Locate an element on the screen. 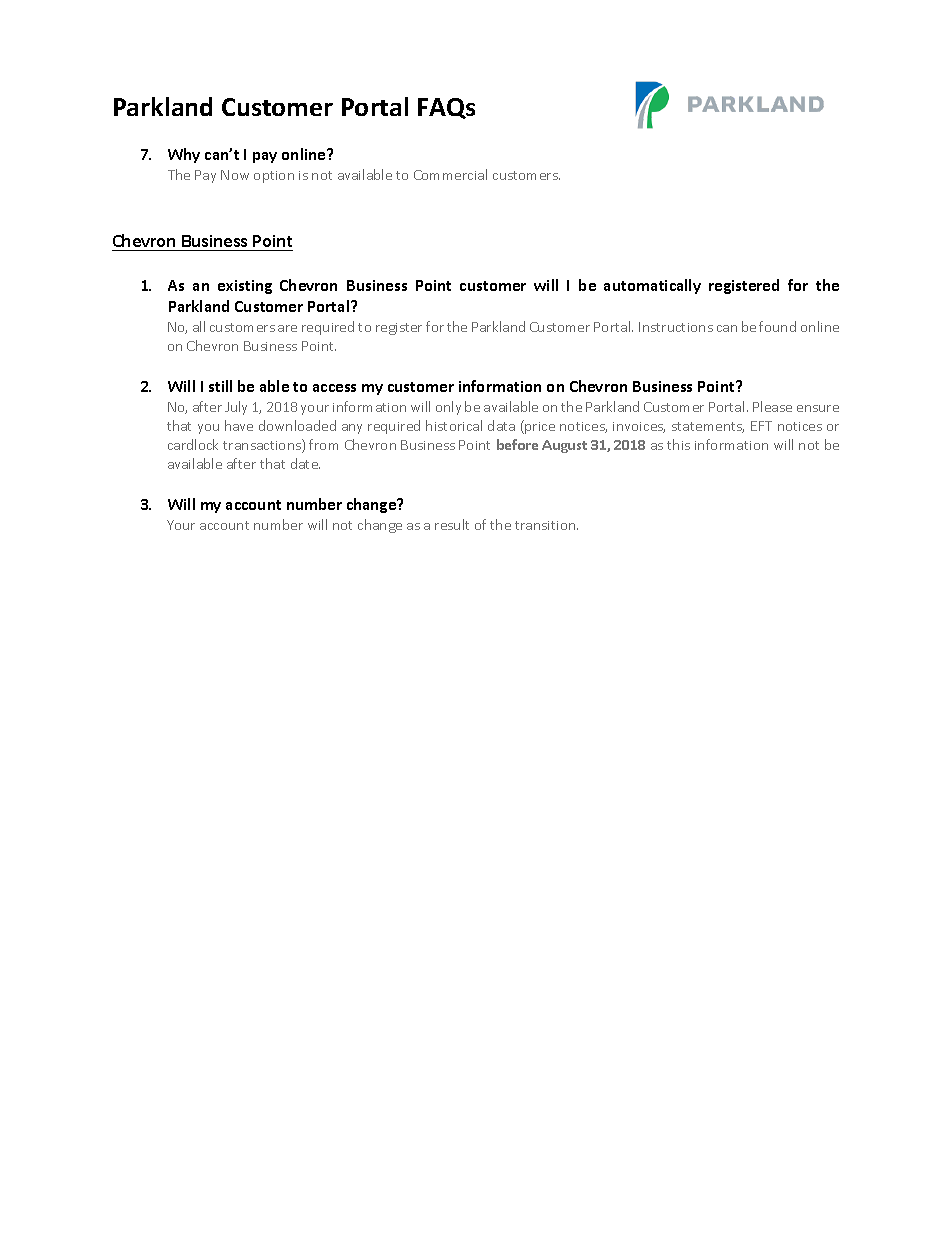 This screenshot has width=952, height=1233. transition is located at coordinates (546, 525).
